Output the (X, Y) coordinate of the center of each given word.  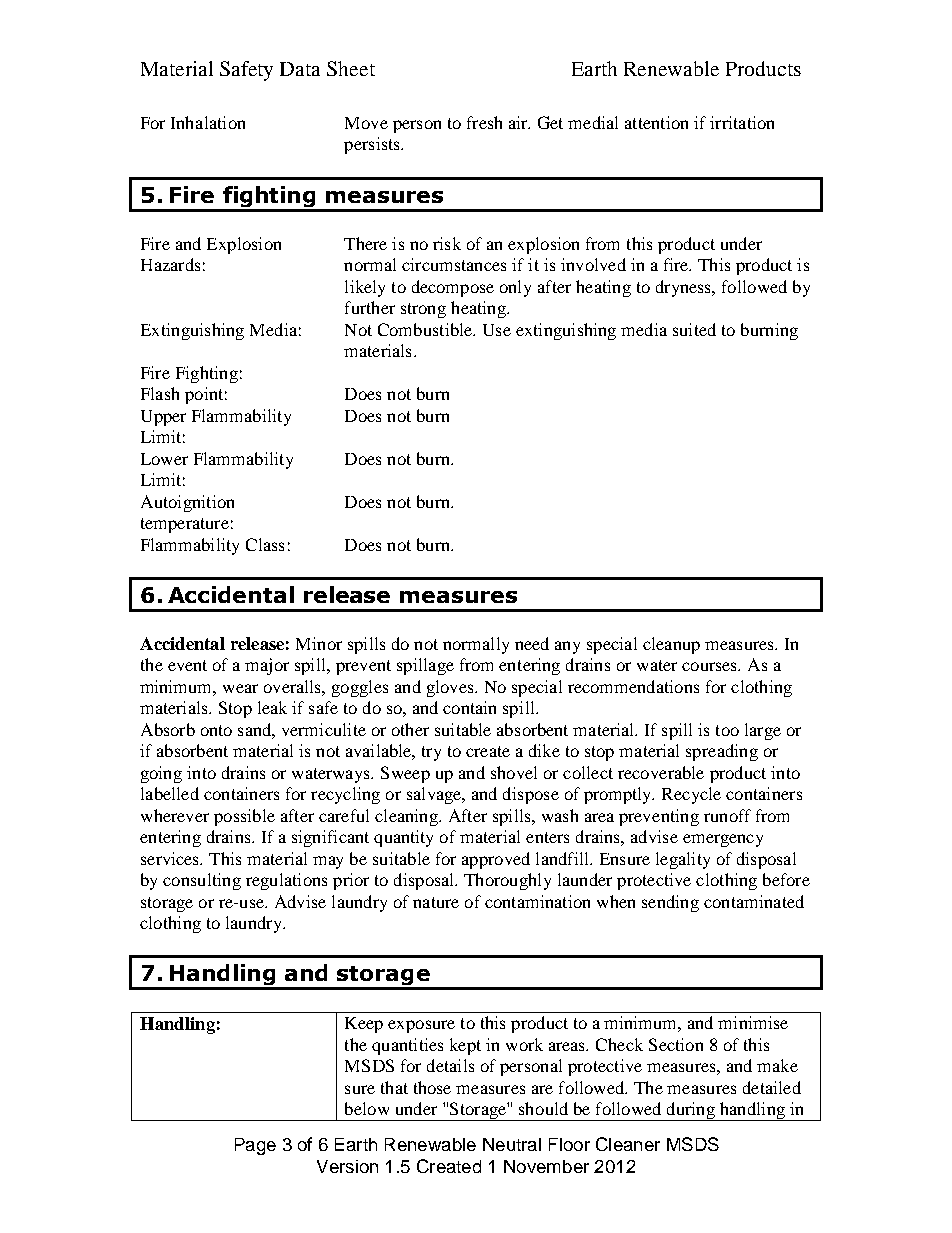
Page (255, 1146)
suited (694, 329)
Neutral (512, 1144)
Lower (164, 459)
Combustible (426, 329)
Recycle (691, 795)
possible (244, 817)
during (690, 1111)
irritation (742, 122)
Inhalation (208, 122)
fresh (484, 122)
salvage (435, 795)
